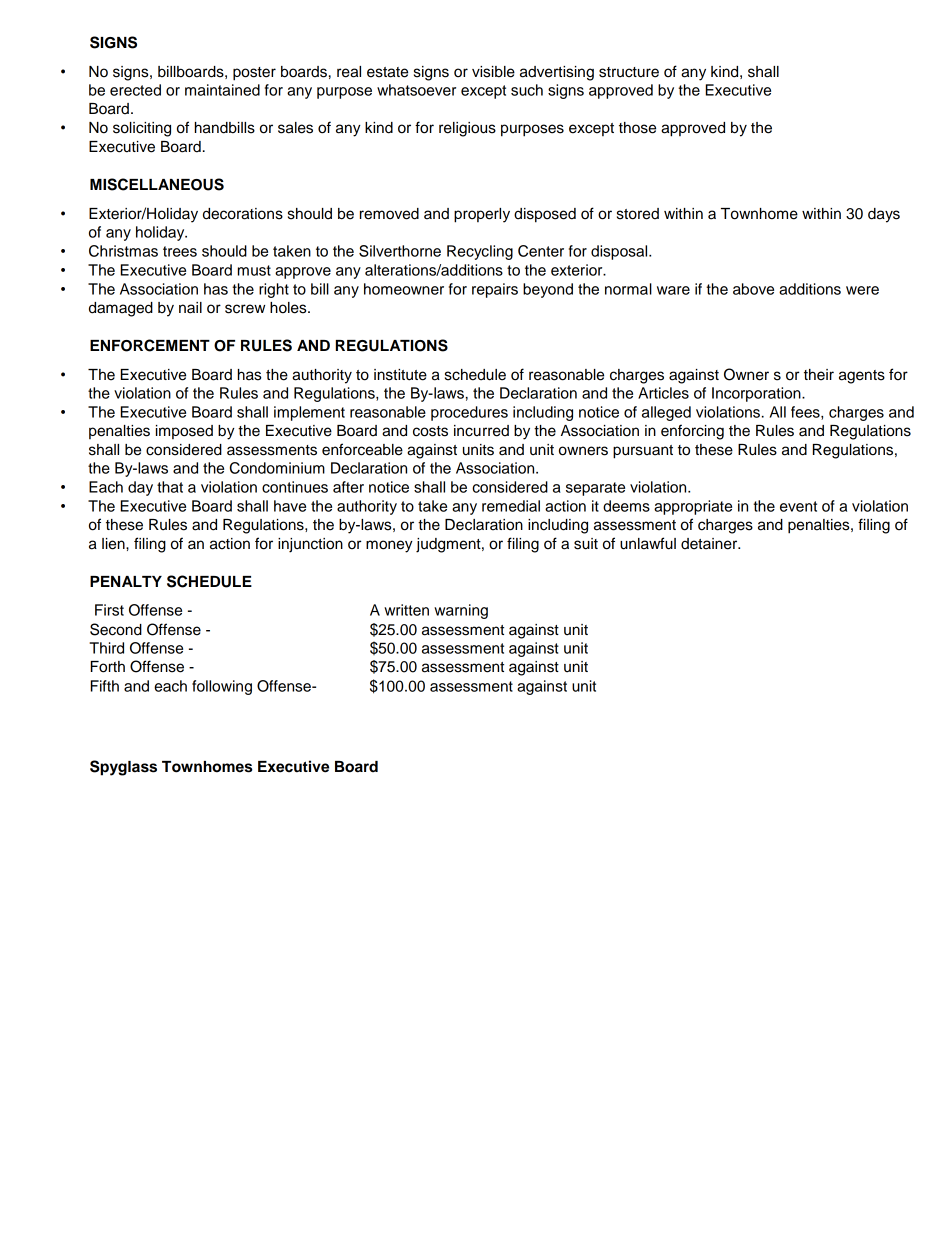 This screenshot has height=1233, width=952. What do you see at coordinates (123, 768) in the screenshot?
I see `Spyglass` at bounding box center [123, 768].
